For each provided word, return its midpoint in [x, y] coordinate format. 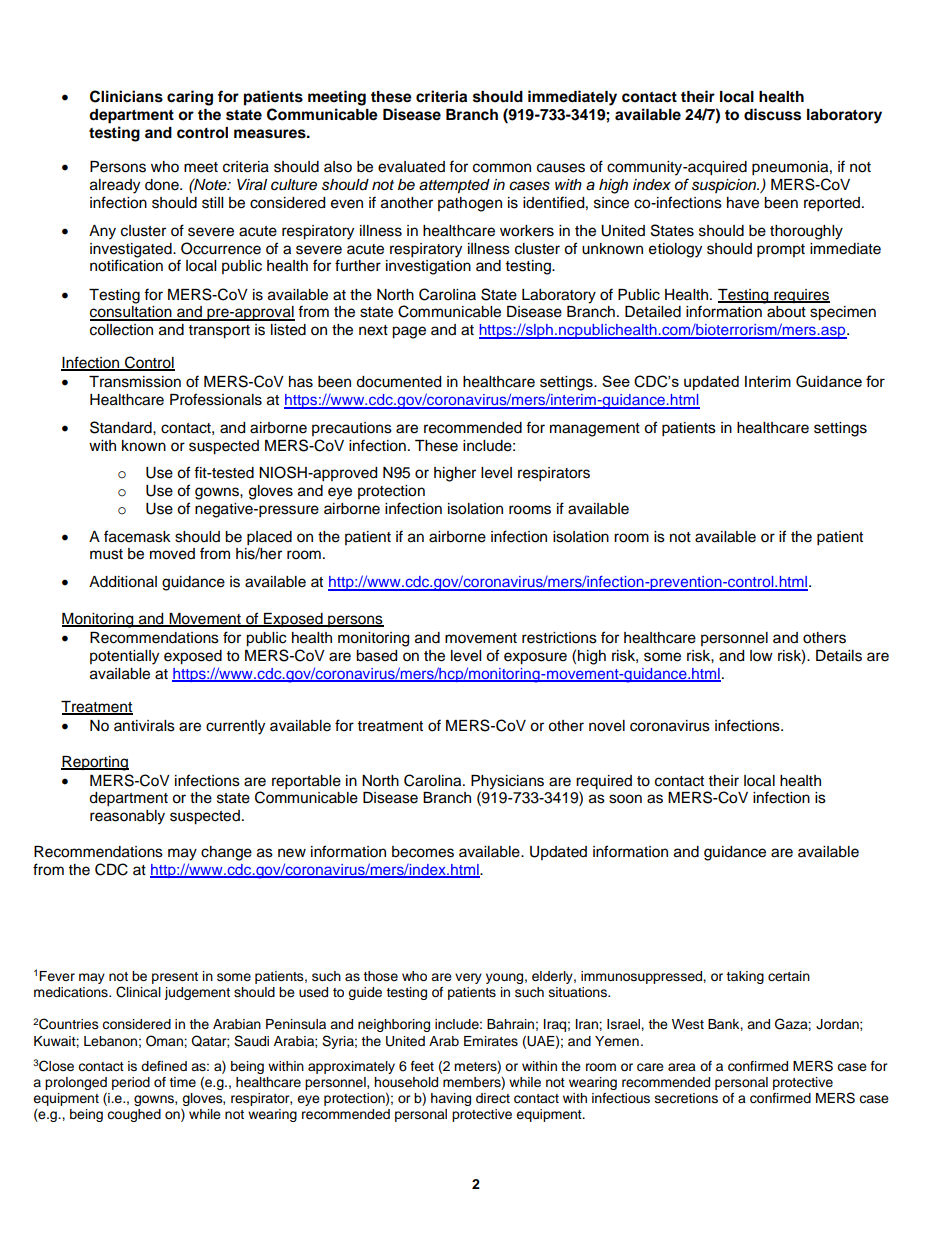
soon [625, 799]
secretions [686, 1098]
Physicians [507, 782]
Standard [122, 427]
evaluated [411, 167]
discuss [772, 114]
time [182, 1082]
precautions [352, 429]
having [451, 1099]
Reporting [95, 763]
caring [190, 98]
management [595, 430]
